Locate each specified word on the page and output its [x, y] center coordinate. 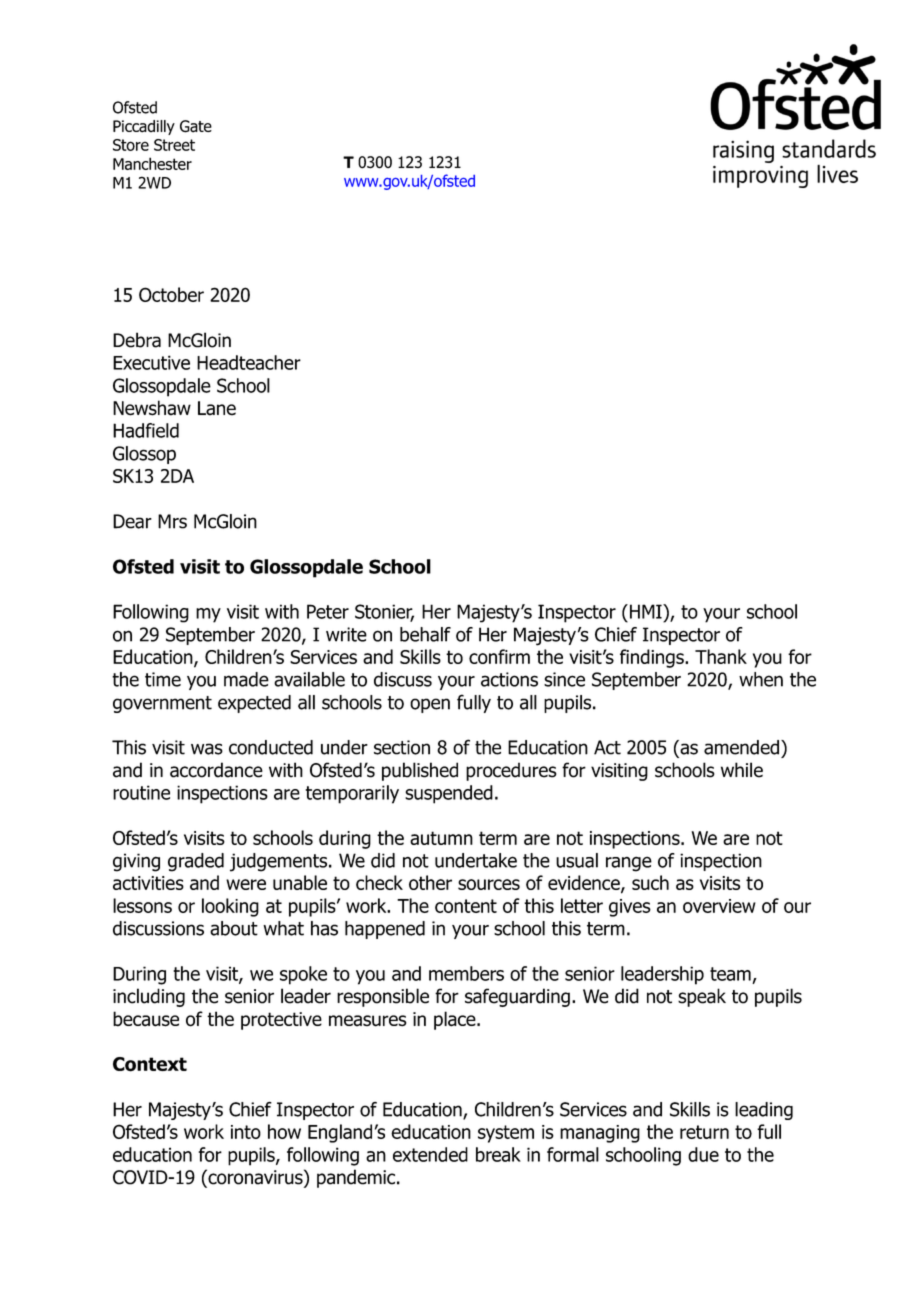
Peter [328, 611]
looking [230, 907]
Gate [196, 126]
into [246, 1132]
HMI [645, 611]
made [246, 679]
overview [719, 906]
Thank [721, 656]
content [466, 906]
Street [174, 145]
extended [430, 1154]
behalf [425, 634]
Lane [217, 408]
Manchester [152, 163]
